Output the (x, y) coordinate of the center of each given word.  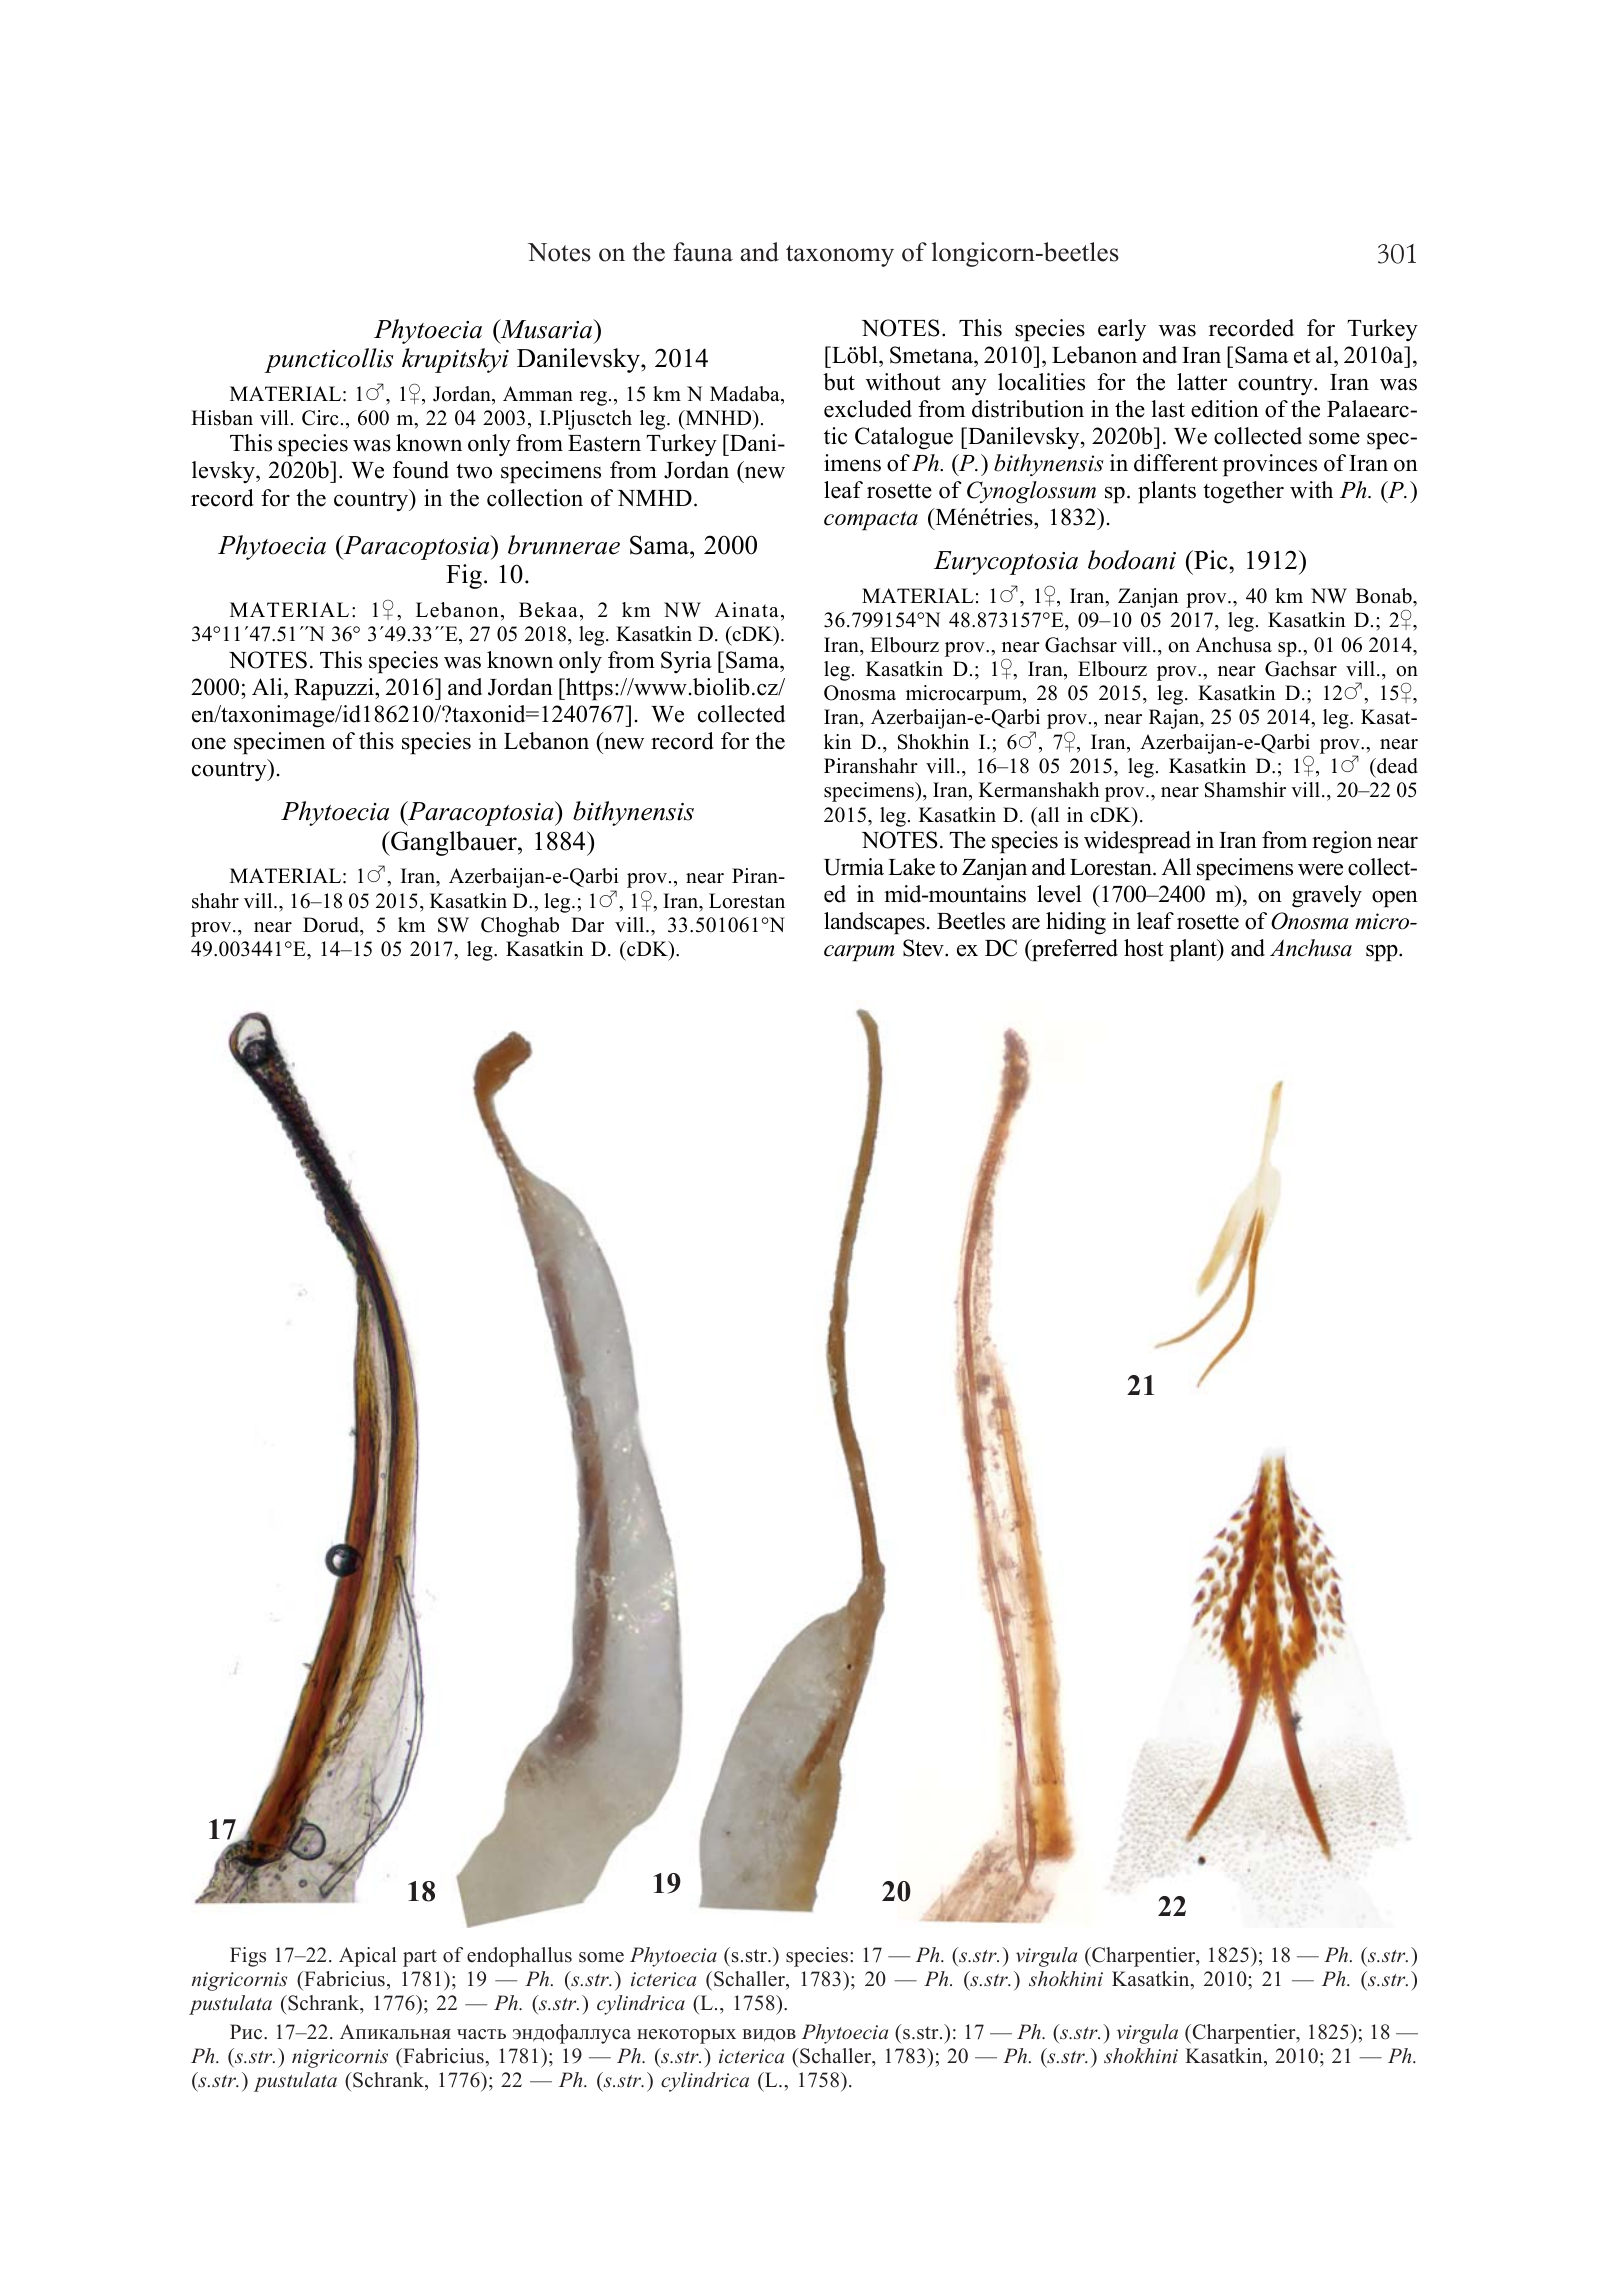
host (1144, 948)
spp (1383, 953)
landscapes (874, 923)
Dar (587, 924)
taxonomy (840, 256)
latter (1202, 382)
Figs (248, 1957)
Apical (368, 1957)
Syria (686, 662)
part (420, 1958)
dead (1396, 766)
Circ (320, 418)
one (209, 743)
